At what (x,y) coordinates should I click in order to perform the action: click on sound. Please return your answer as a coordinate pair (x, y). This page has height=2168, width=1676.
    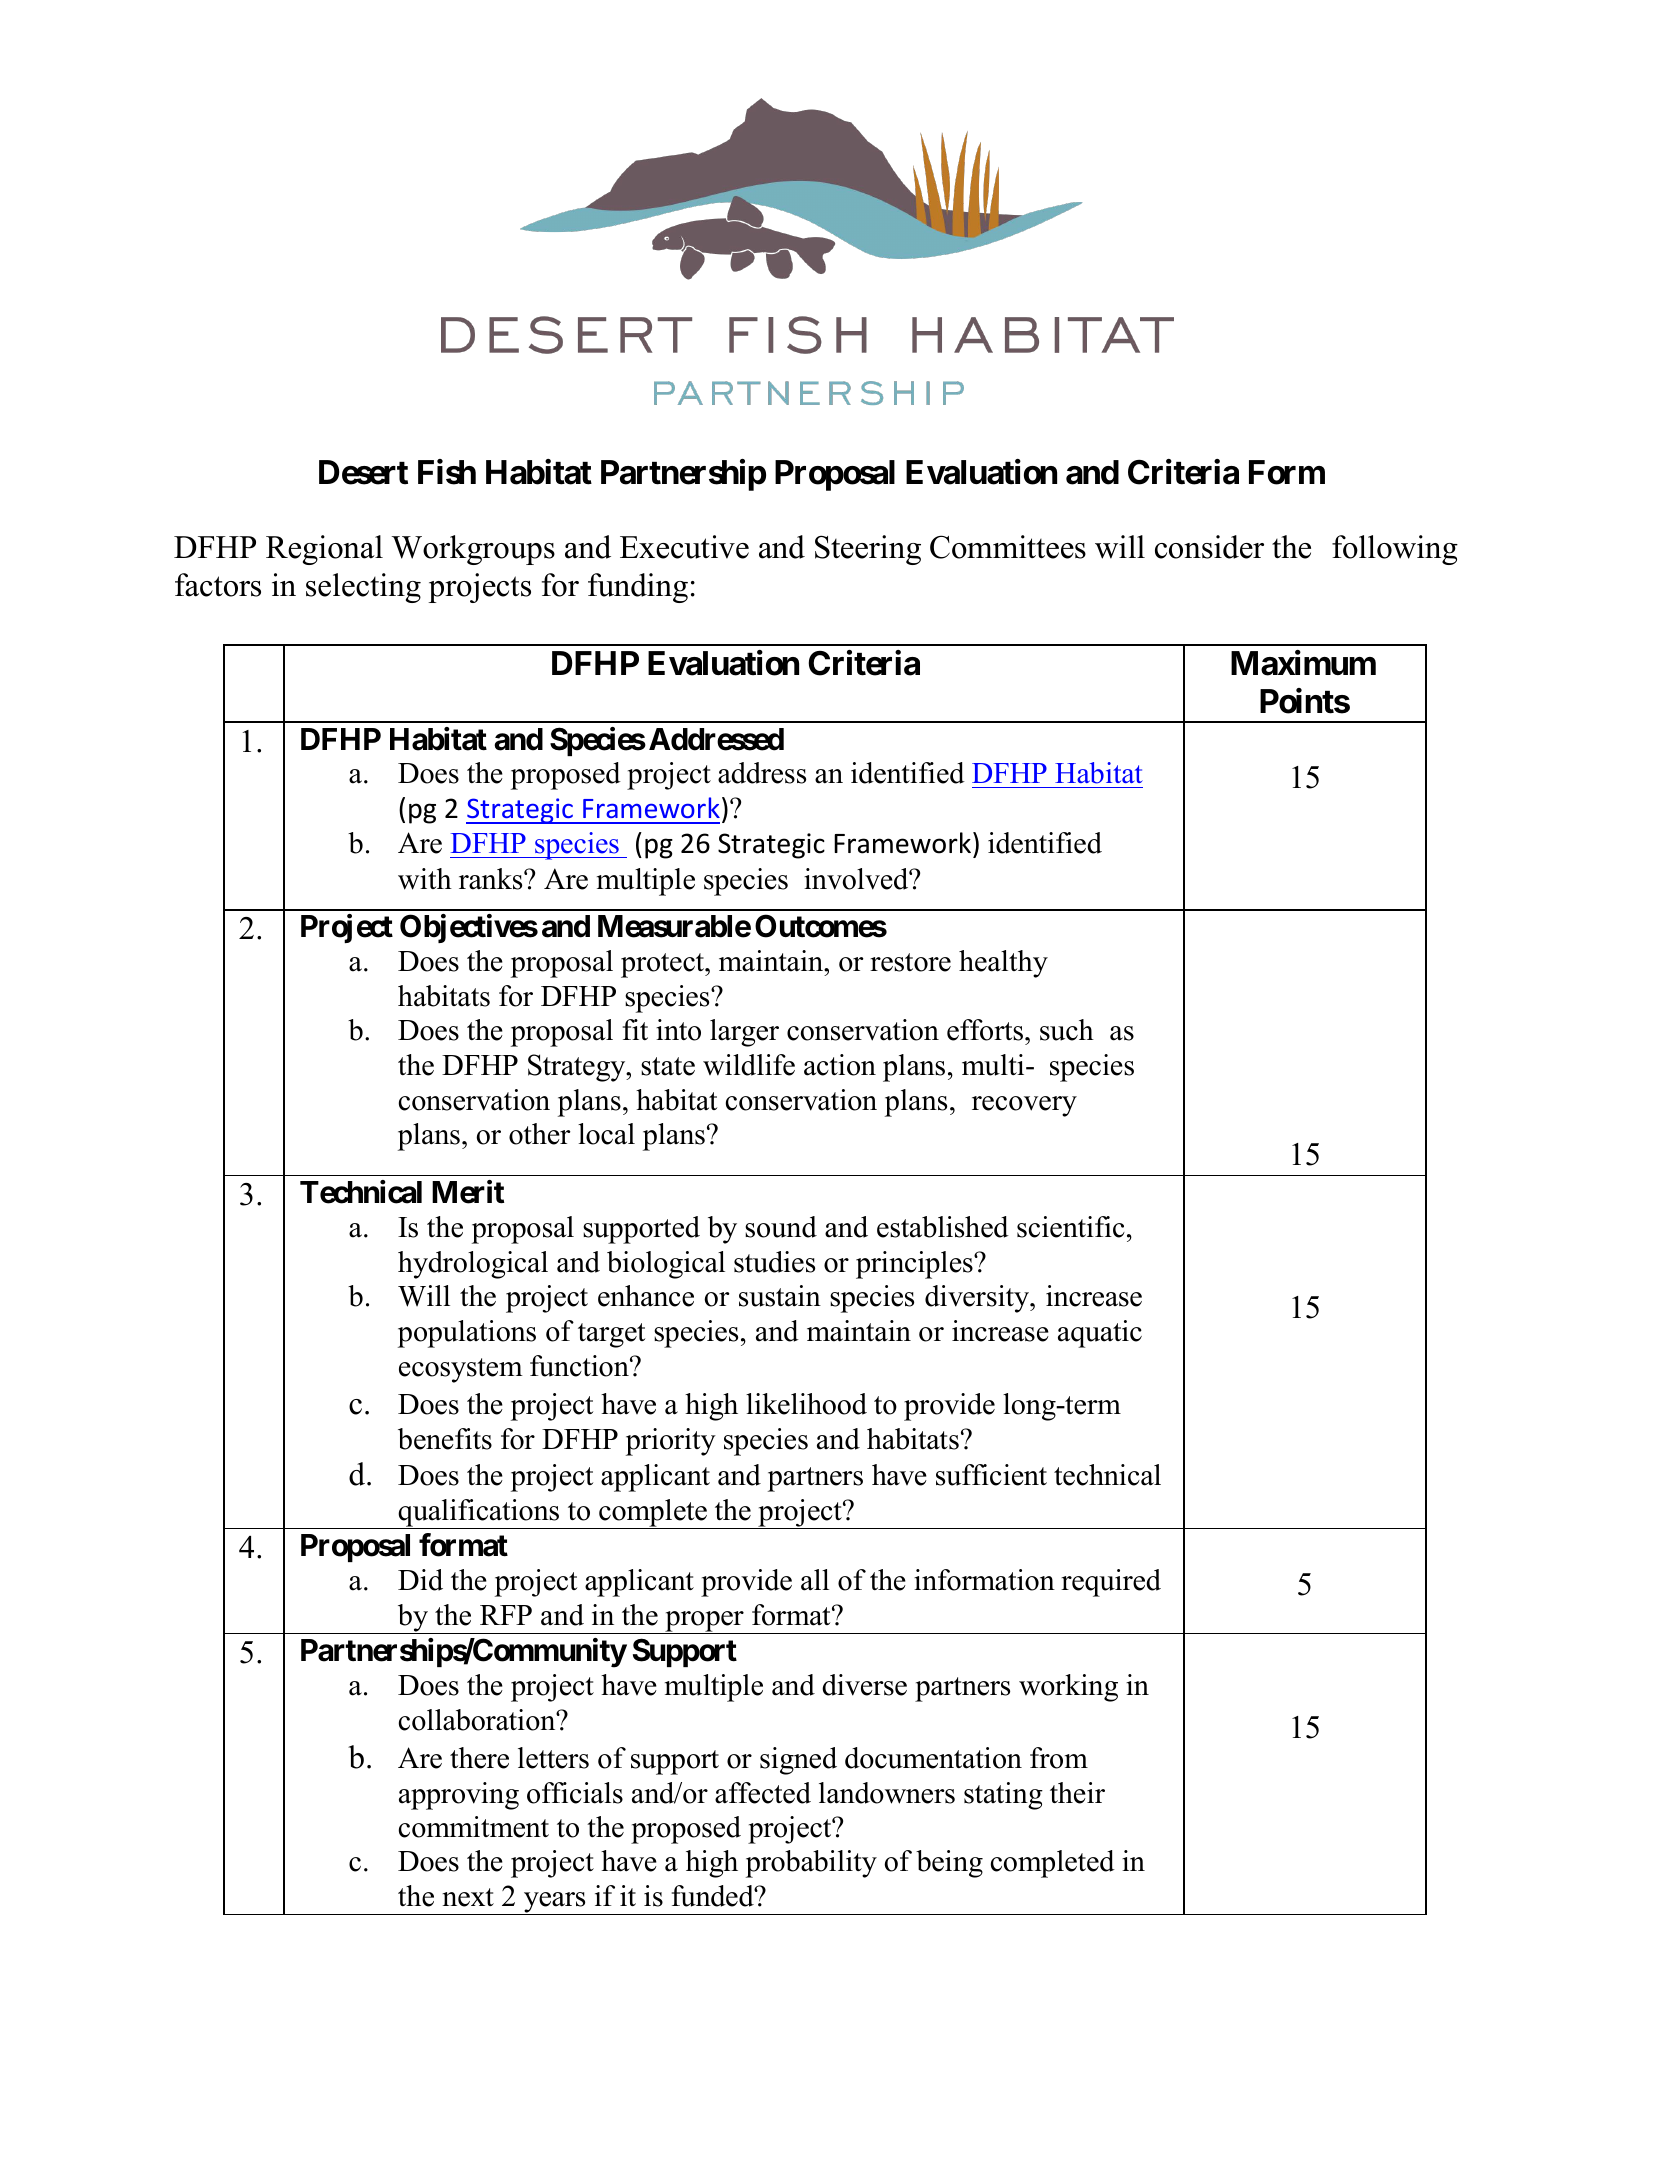
    Looking at the image, I should click on (781, 1227).
